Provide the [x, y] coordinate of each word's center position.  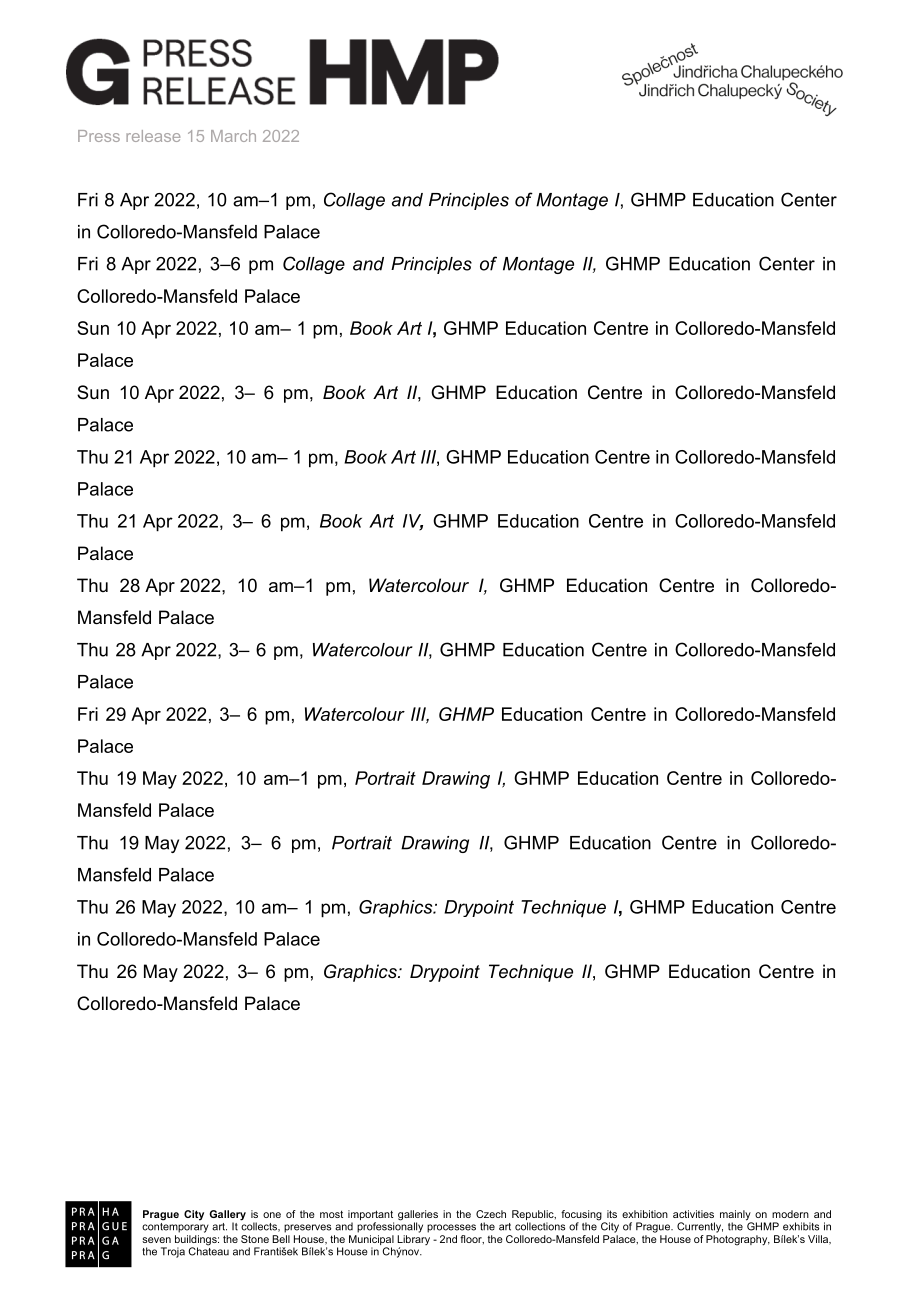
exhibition [645, 1214]
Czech [491, 1214]
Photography [738, 1240]
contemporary [175, 1226]
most [331, 1214]
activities [693, 1214]
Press [99, 136]
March [233, 136]
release [153, 136]
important [371, 1216]
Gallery [227, 1216]
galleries [418, 1216]
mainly [736, 1216]
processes [451, 1228]
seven [156, 1240]
